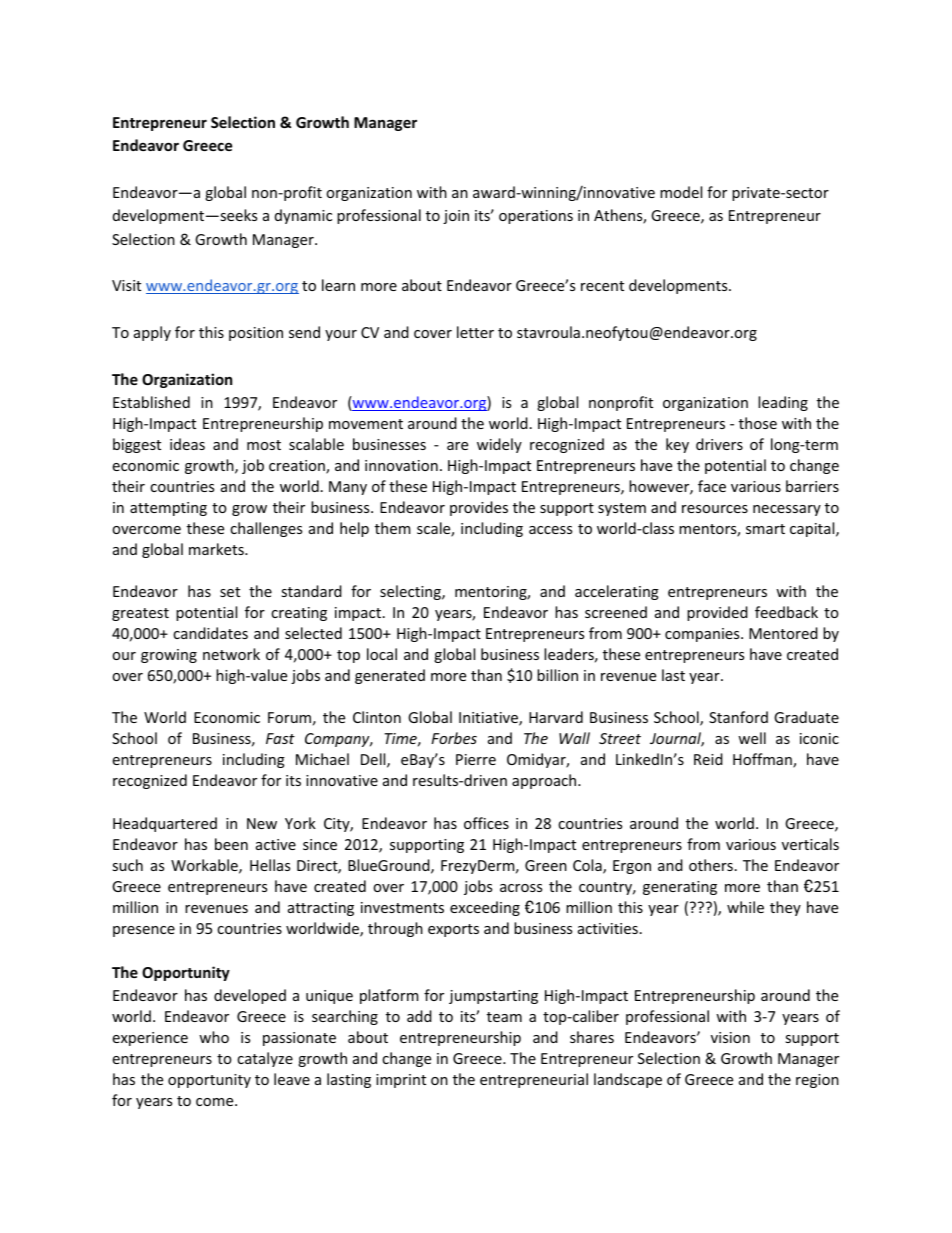 This document has width=952, height=1233. What do you see at coordinates (504, 1017) in the document?
I see `team` at bounding box center [504, 1017].
